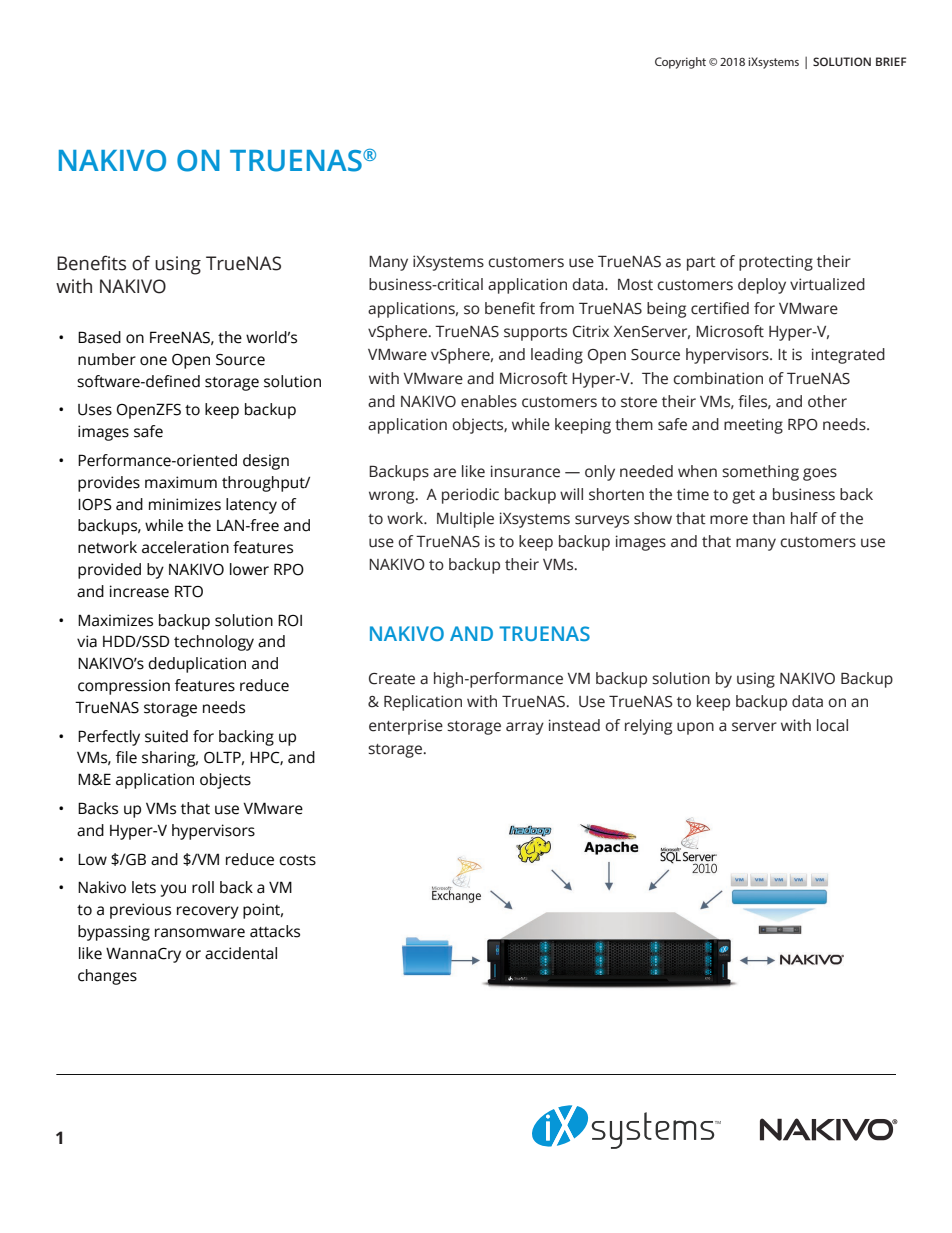 Image resolution: width=952 pixels, height=1233 pixels. What do you see at coordinates (753, 426) in the screenshot?
I see `meeting` at bounding box center [753, 426].
